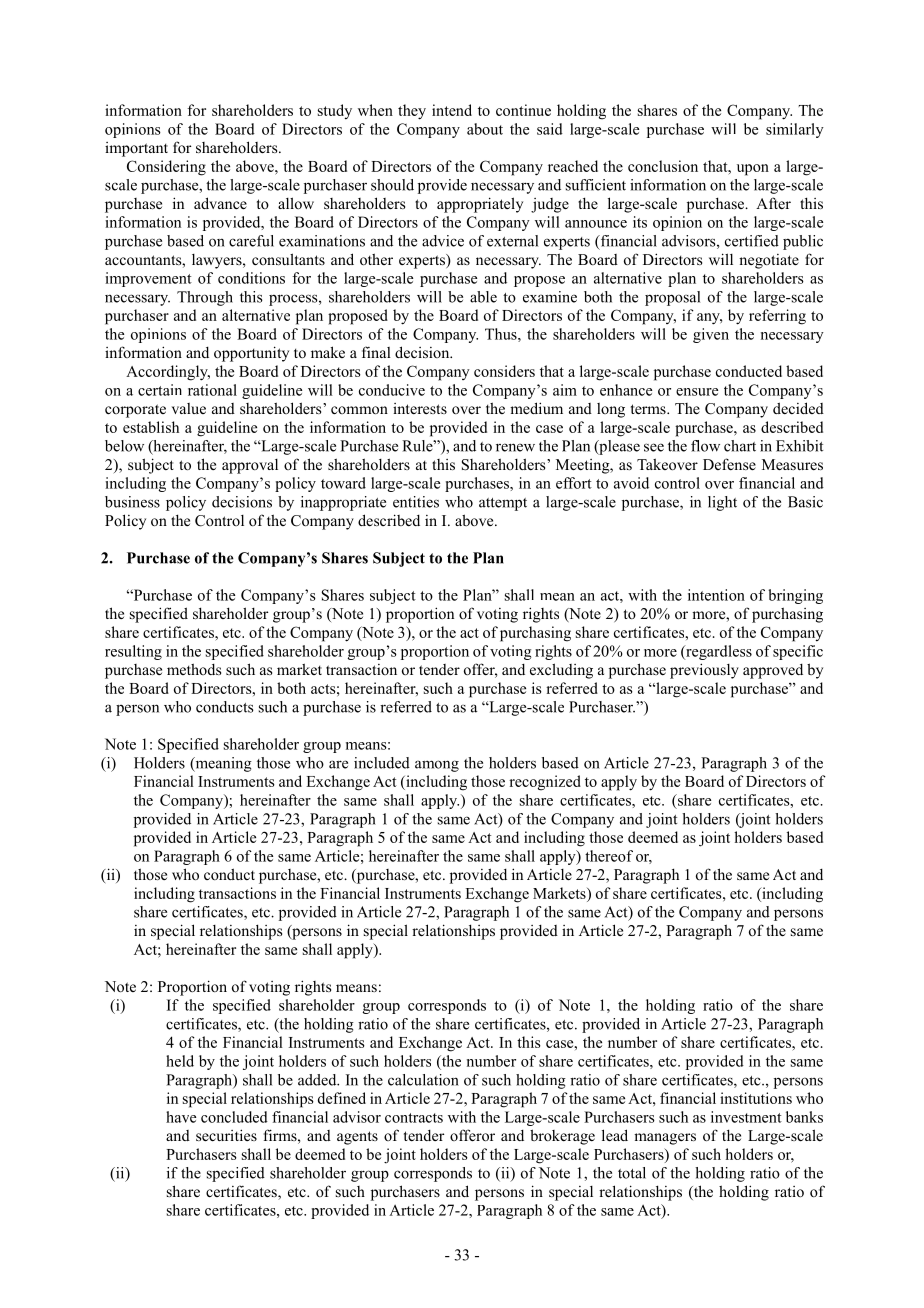  Describe the element at coordinates (704, 671) in the page. I see `previously` at that location.
